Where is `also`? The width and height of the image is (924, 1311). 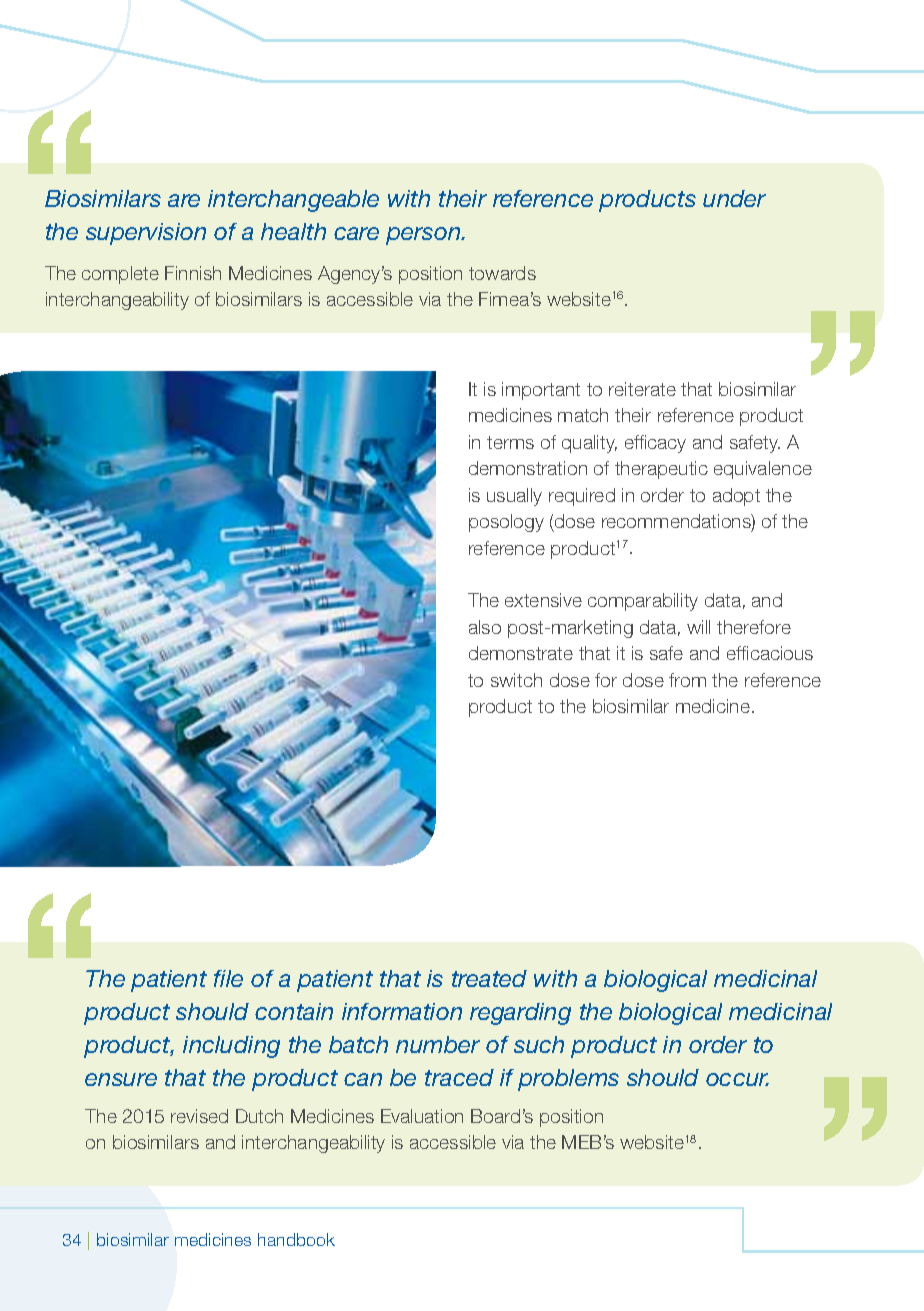 also is located at coordinates (485, 627).
